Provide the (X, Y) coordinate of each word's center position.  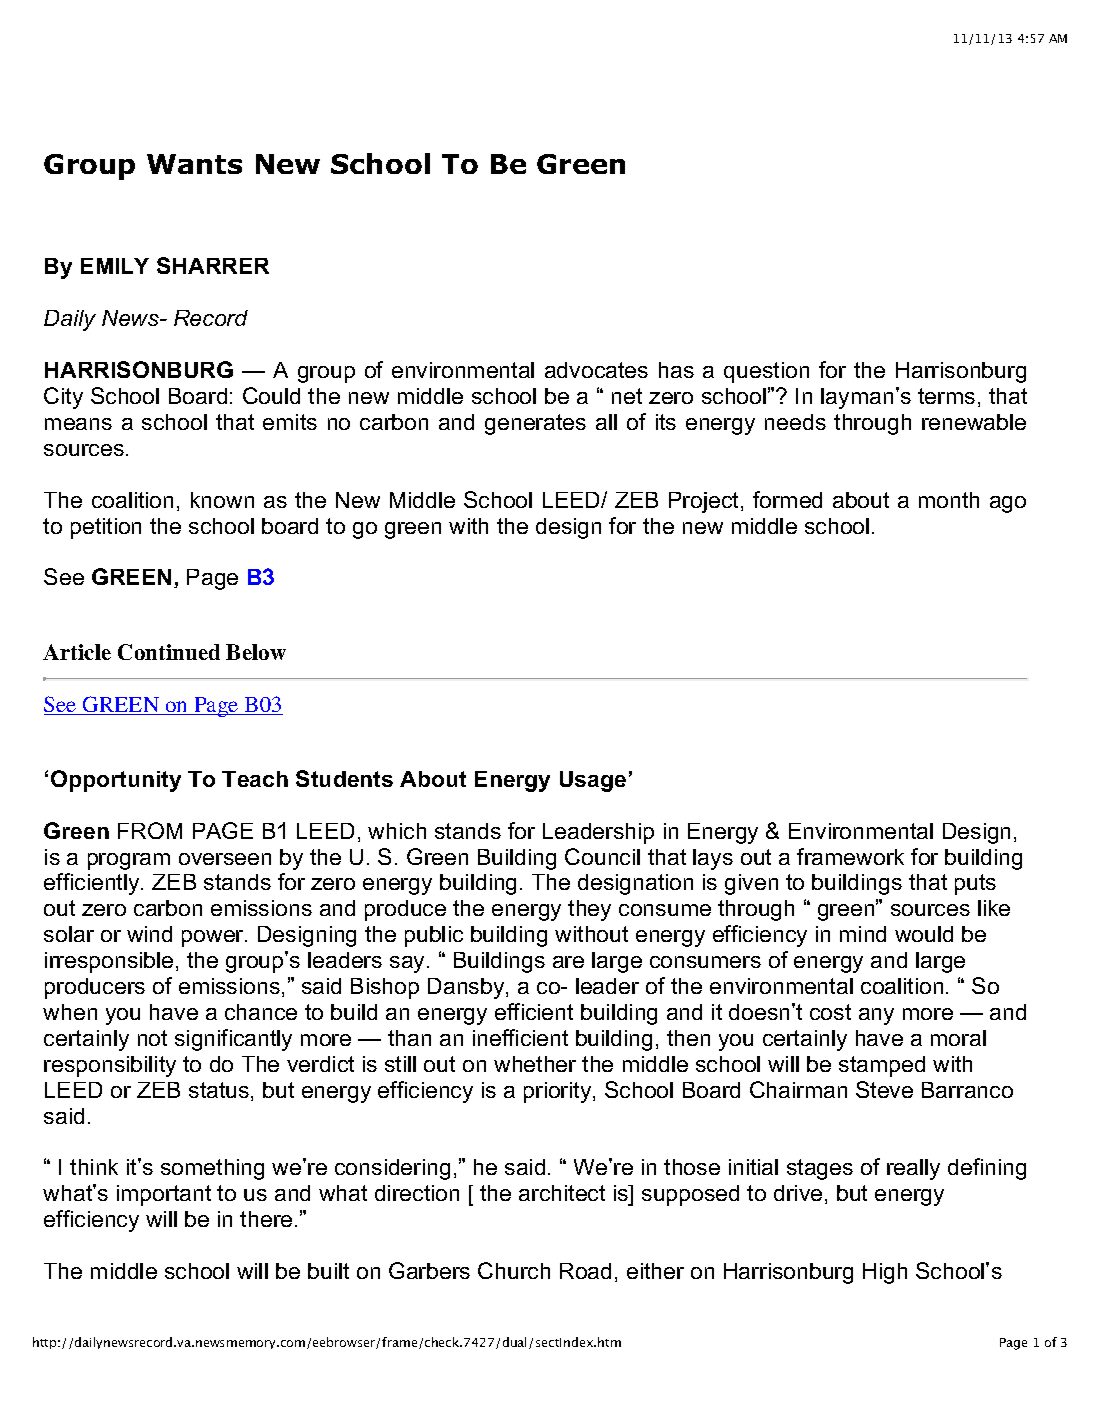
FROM (150, 830)
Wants (194, 164)
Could (271, 395)
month (949, 500)
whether (535, 1064)
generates (535, 424)
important (164, 1195)
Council (602, 856)
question (766, 372)
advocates (596, 370)
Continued (169, 652)
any (876, 1016)
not (152, 1038)
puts (975, 884)
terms (946, 396)
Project (705, 502)
